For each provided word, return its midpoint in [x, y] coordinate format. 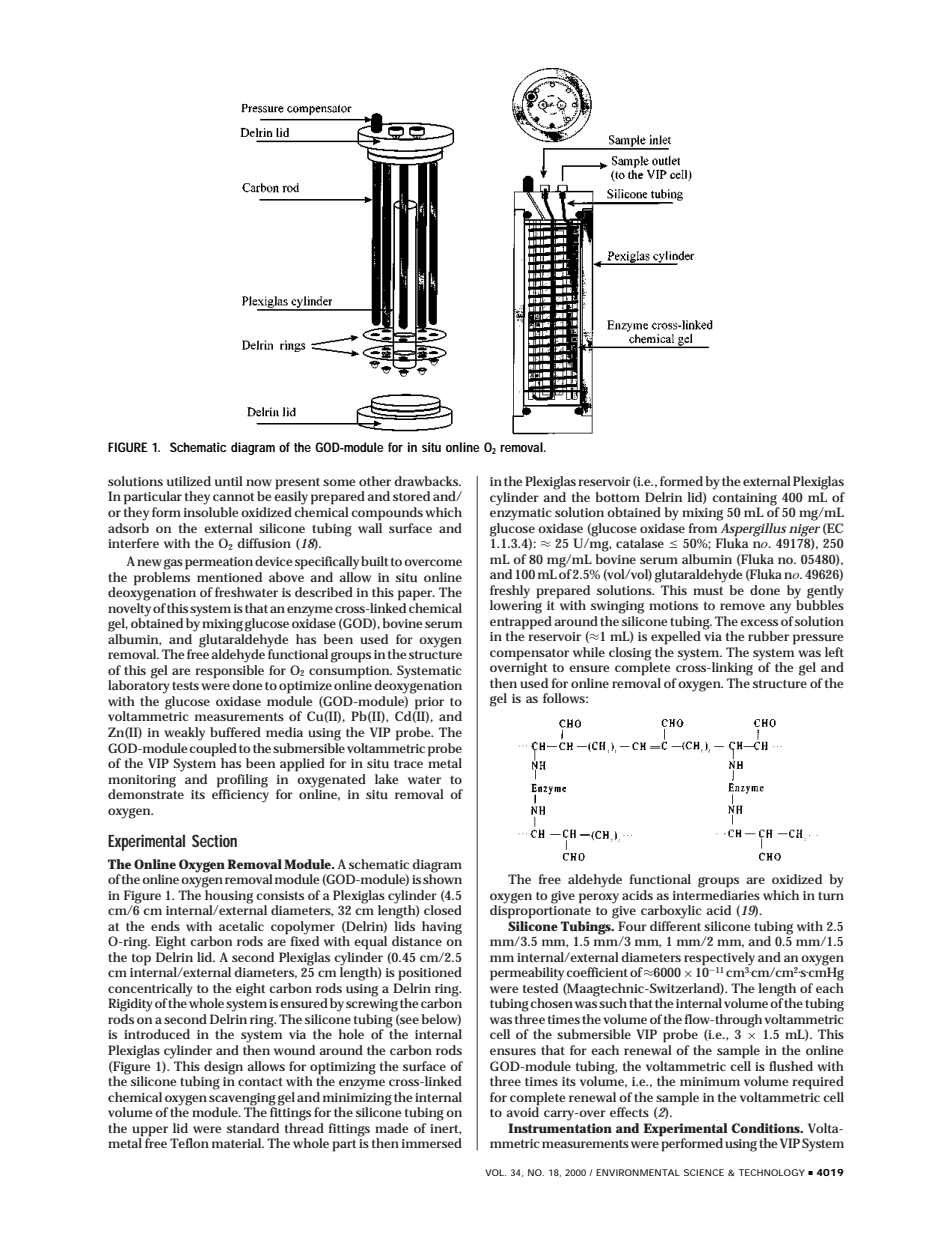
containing [744, 499]
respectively [719, 960]
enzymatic [521, 514]
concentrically [150, 991]
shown [442, 878]
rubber [768, 636]
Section [214, 840]
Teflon [189, 1143]
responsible [229, 673]
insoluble [211, 512]
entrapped [521, 623]
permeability [528, 974]
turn [831, 896]
